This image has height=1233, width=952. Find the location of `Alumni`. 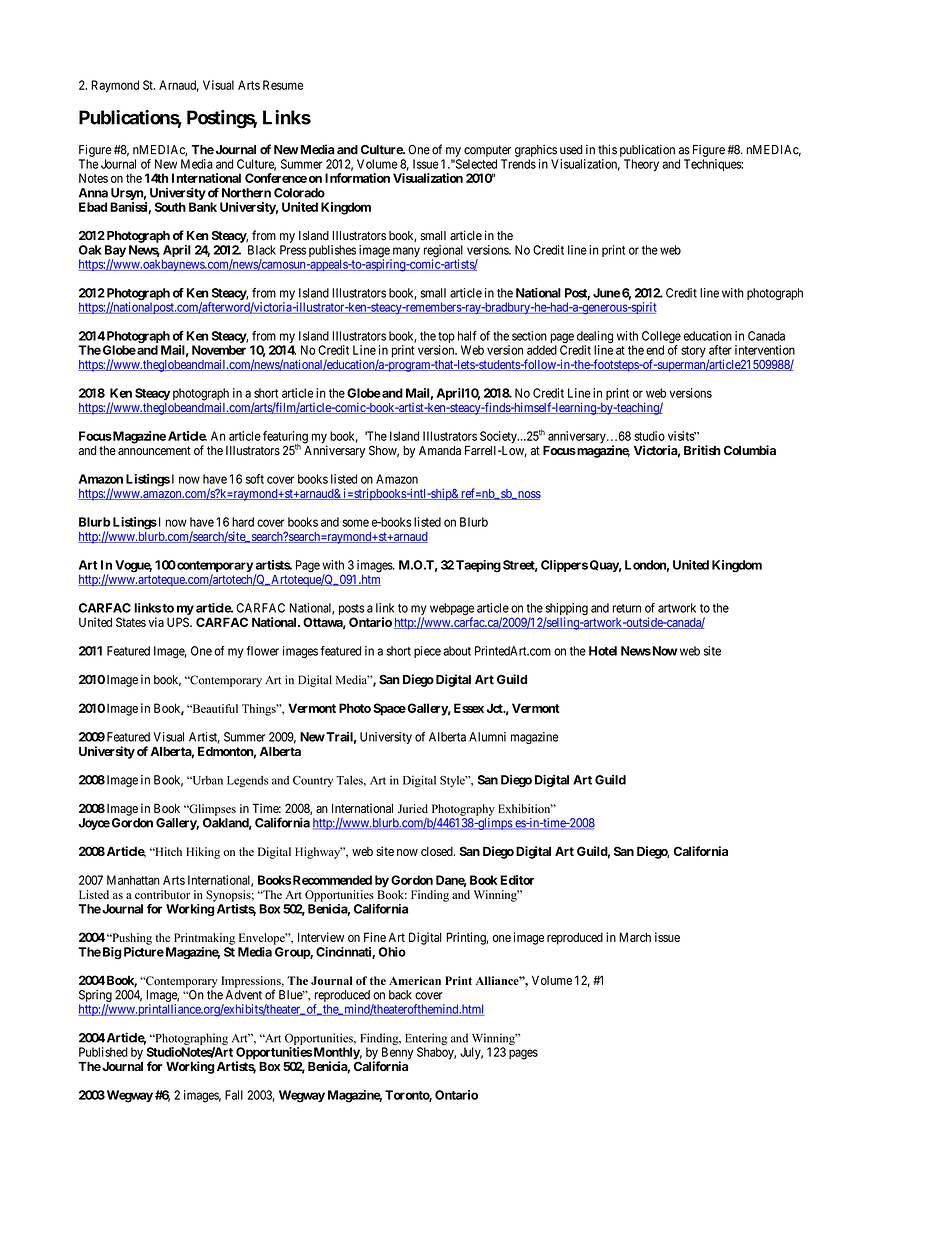

Alumni is located at coordinates (487, 737).
